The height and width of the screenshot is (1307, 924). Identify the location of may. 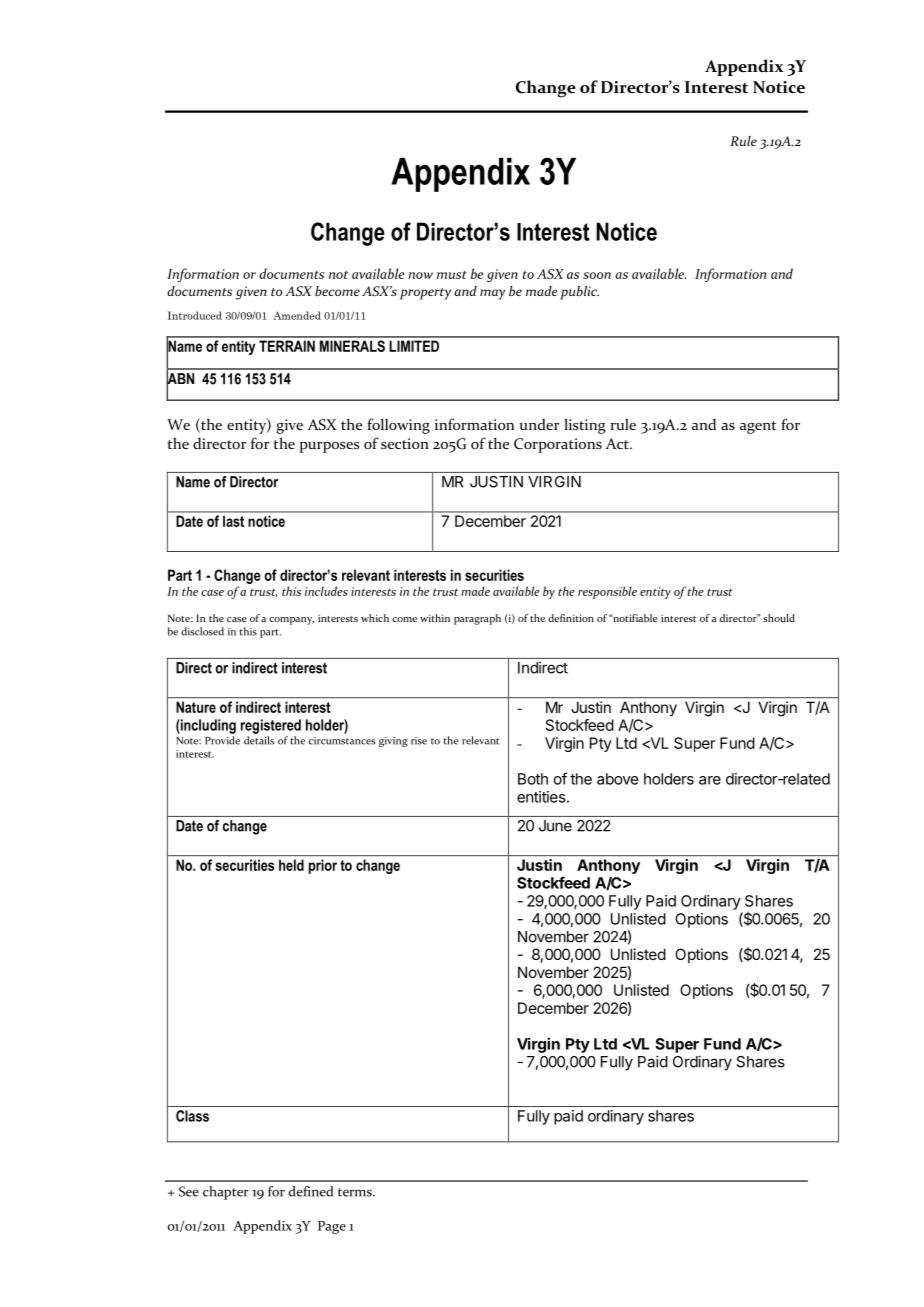
(492, 294).
